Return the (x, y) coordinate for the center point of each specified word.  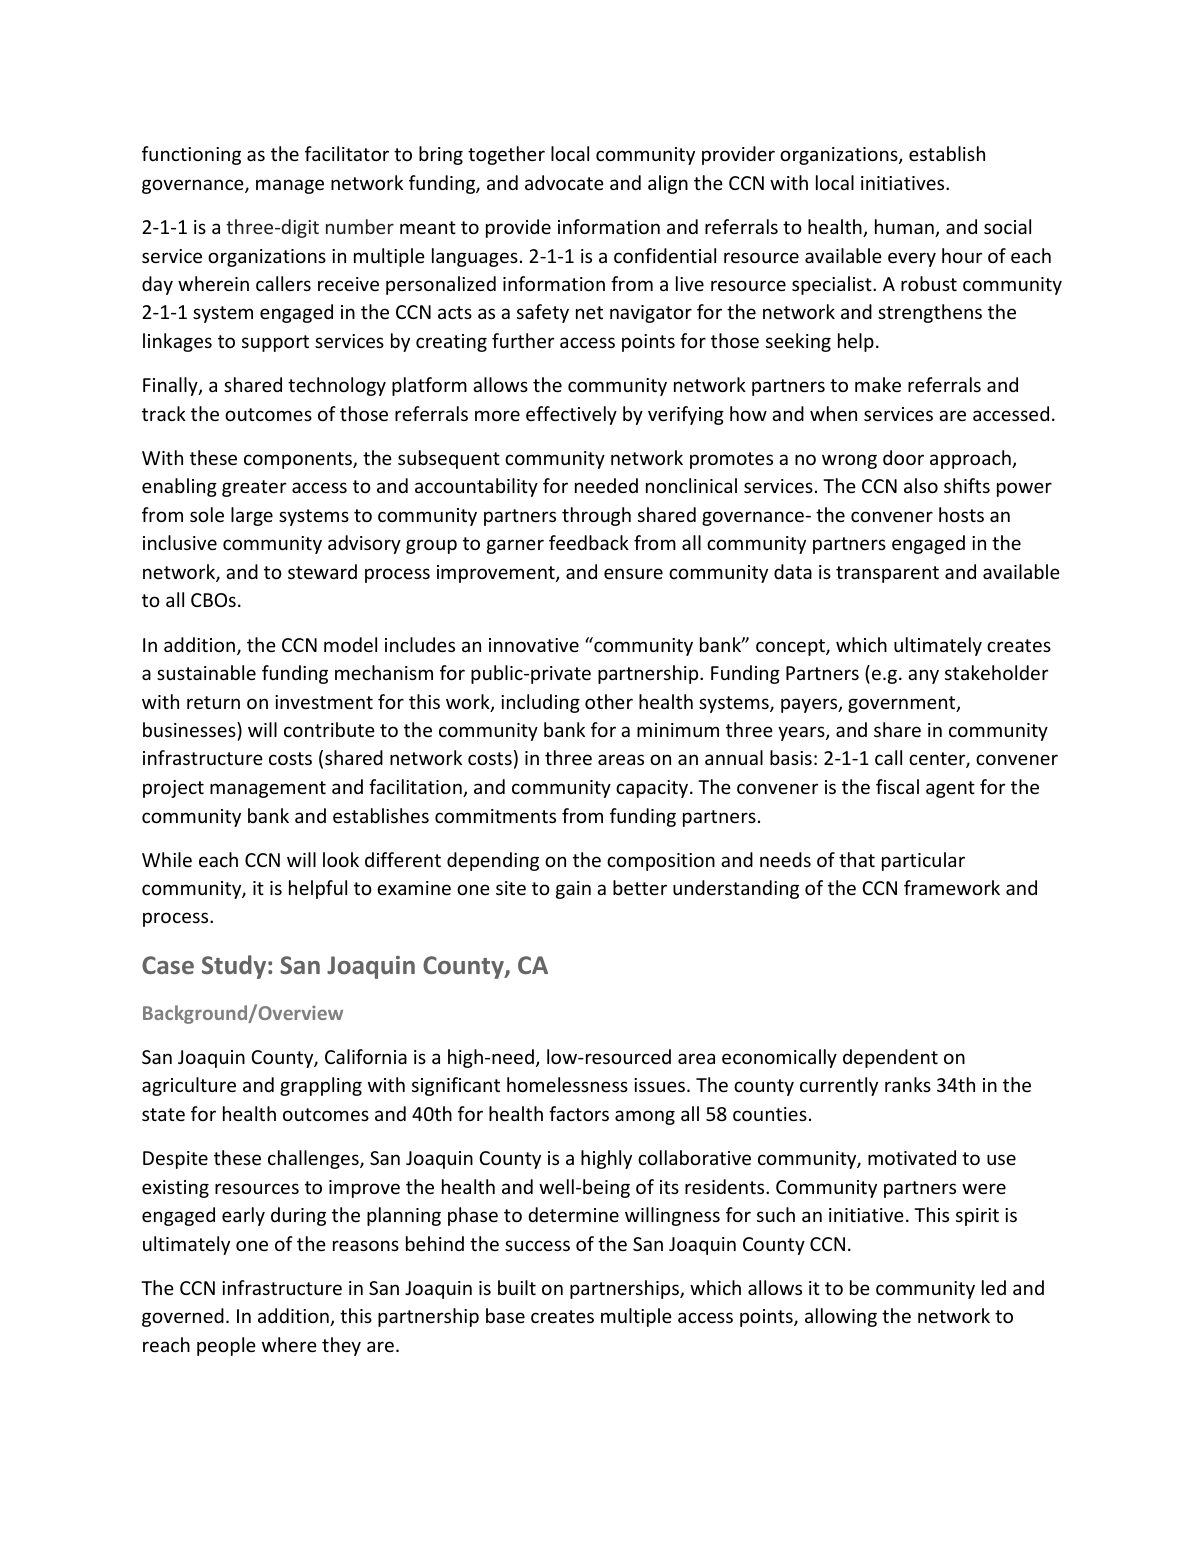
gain (573, 890)
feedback (589, 542)
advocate (564, 182)
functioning (191, 155)
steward (322, 571)
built (517, 1287)
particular (923, 861)
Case (168, 965)
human (905, 228)
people (226, 1346)
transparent (887, 574)
